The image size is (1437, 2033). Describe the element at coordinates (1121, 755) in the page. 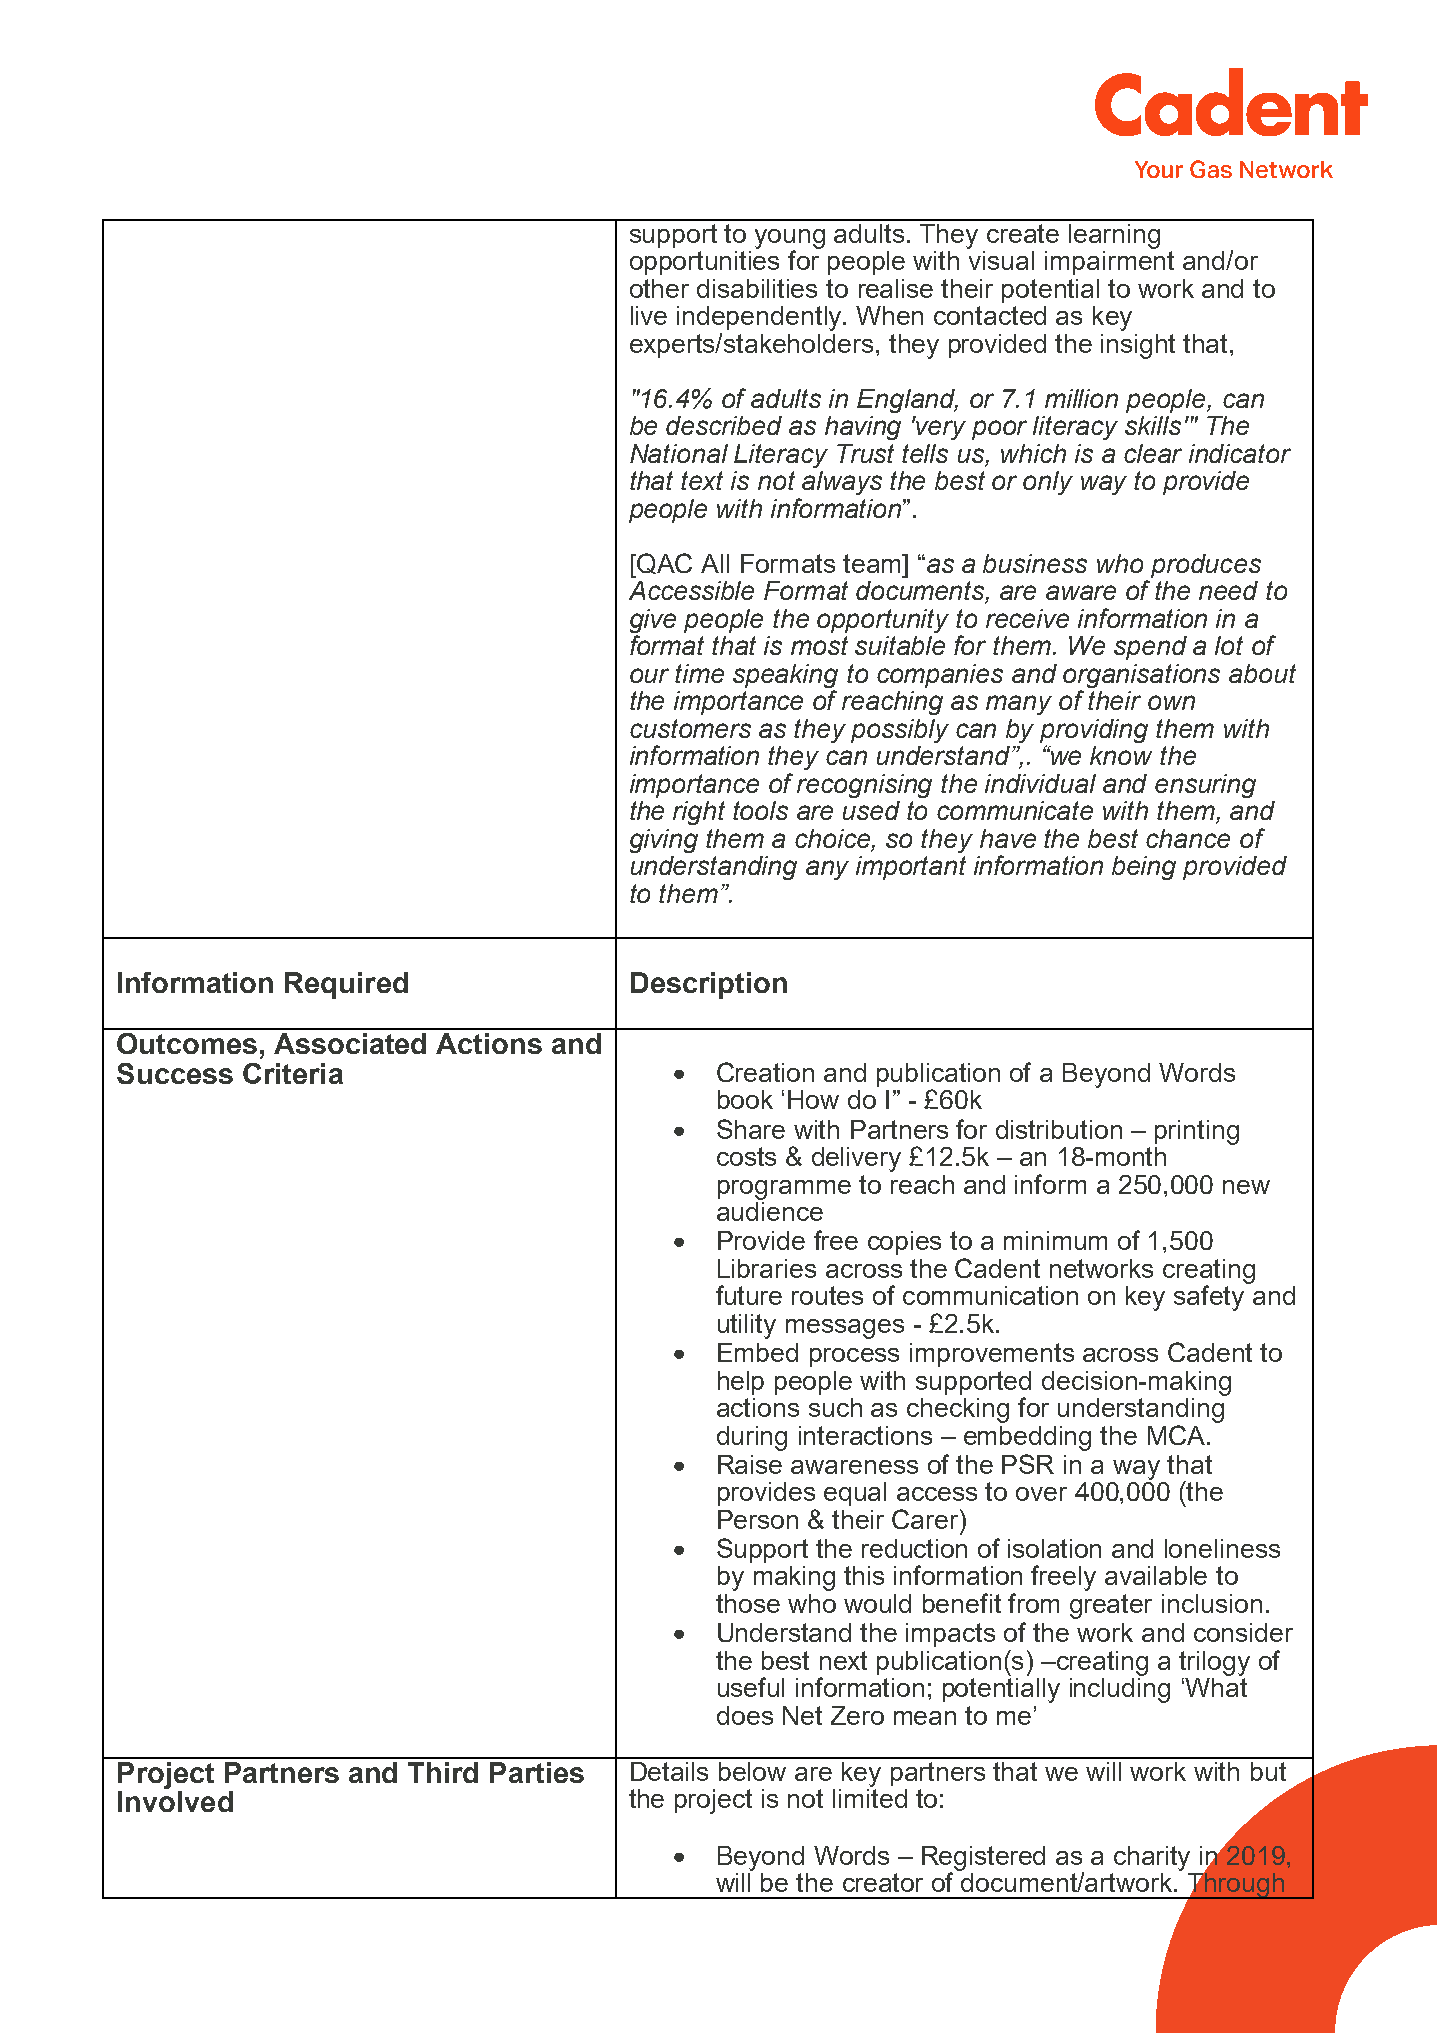

I see `know` at that location.
